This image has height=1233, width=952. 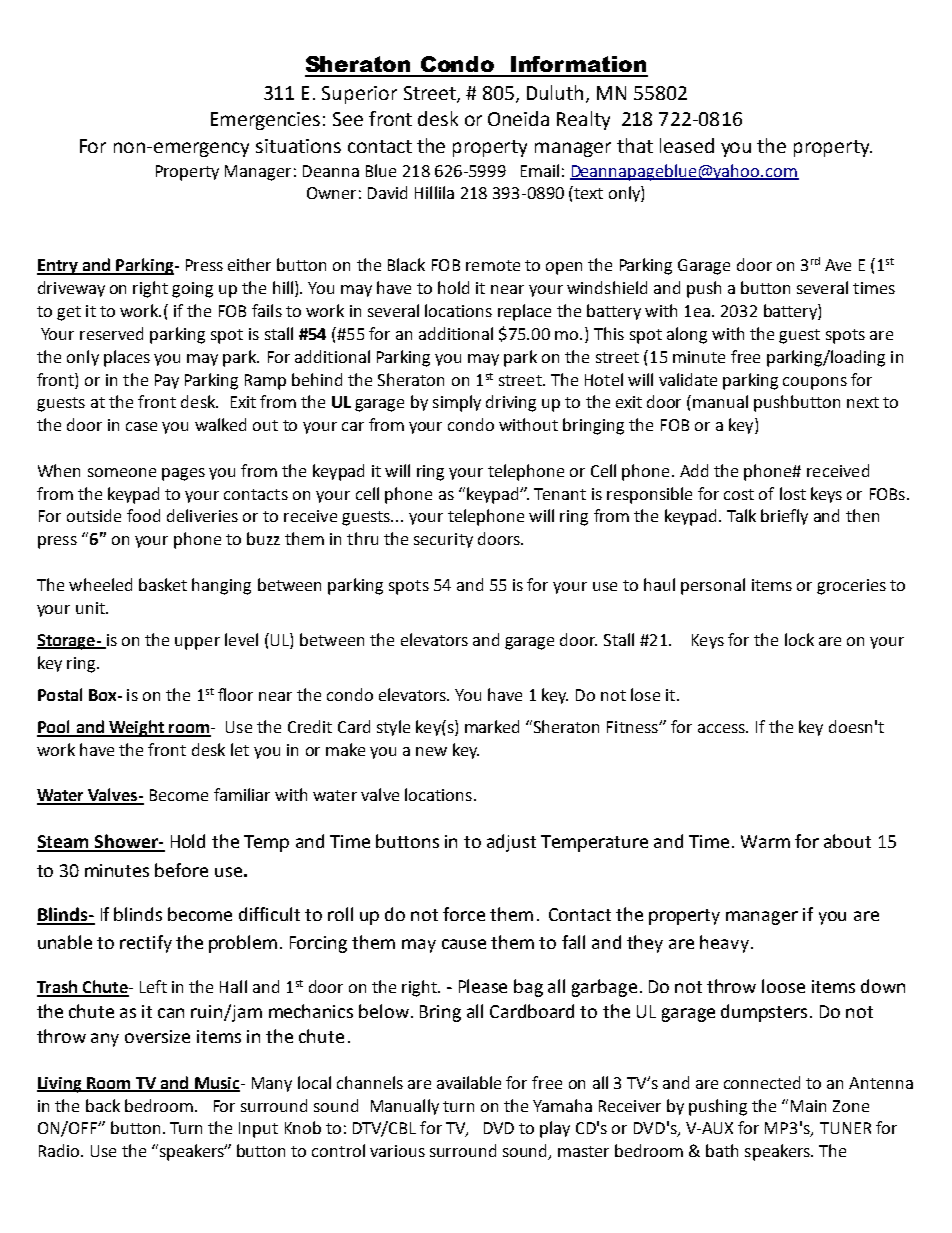 I want to click on Oneida, so click(x=518, y=118).
